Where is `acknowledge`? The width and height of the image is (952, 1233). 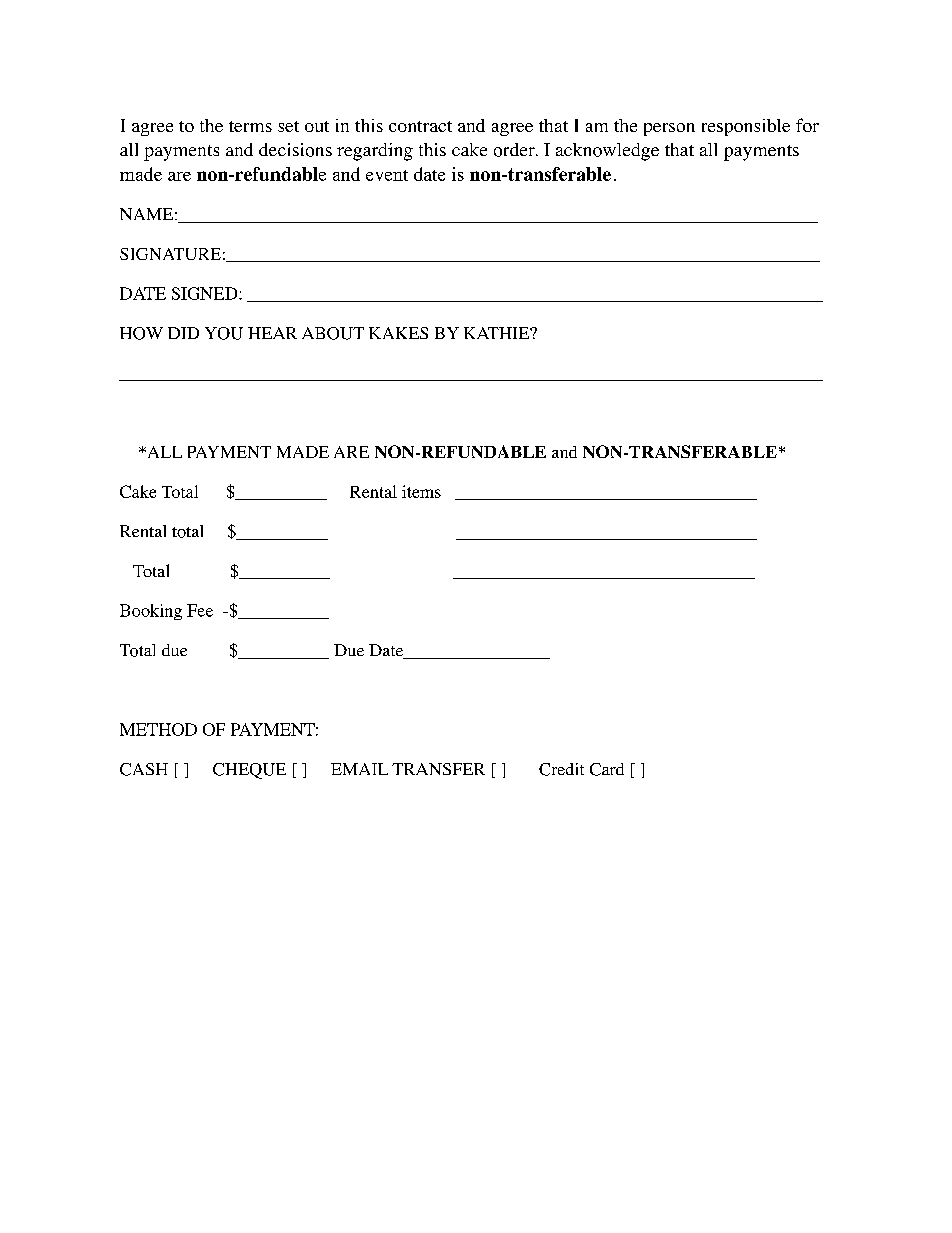
acknowledge is located at coordinates (607, 152).
